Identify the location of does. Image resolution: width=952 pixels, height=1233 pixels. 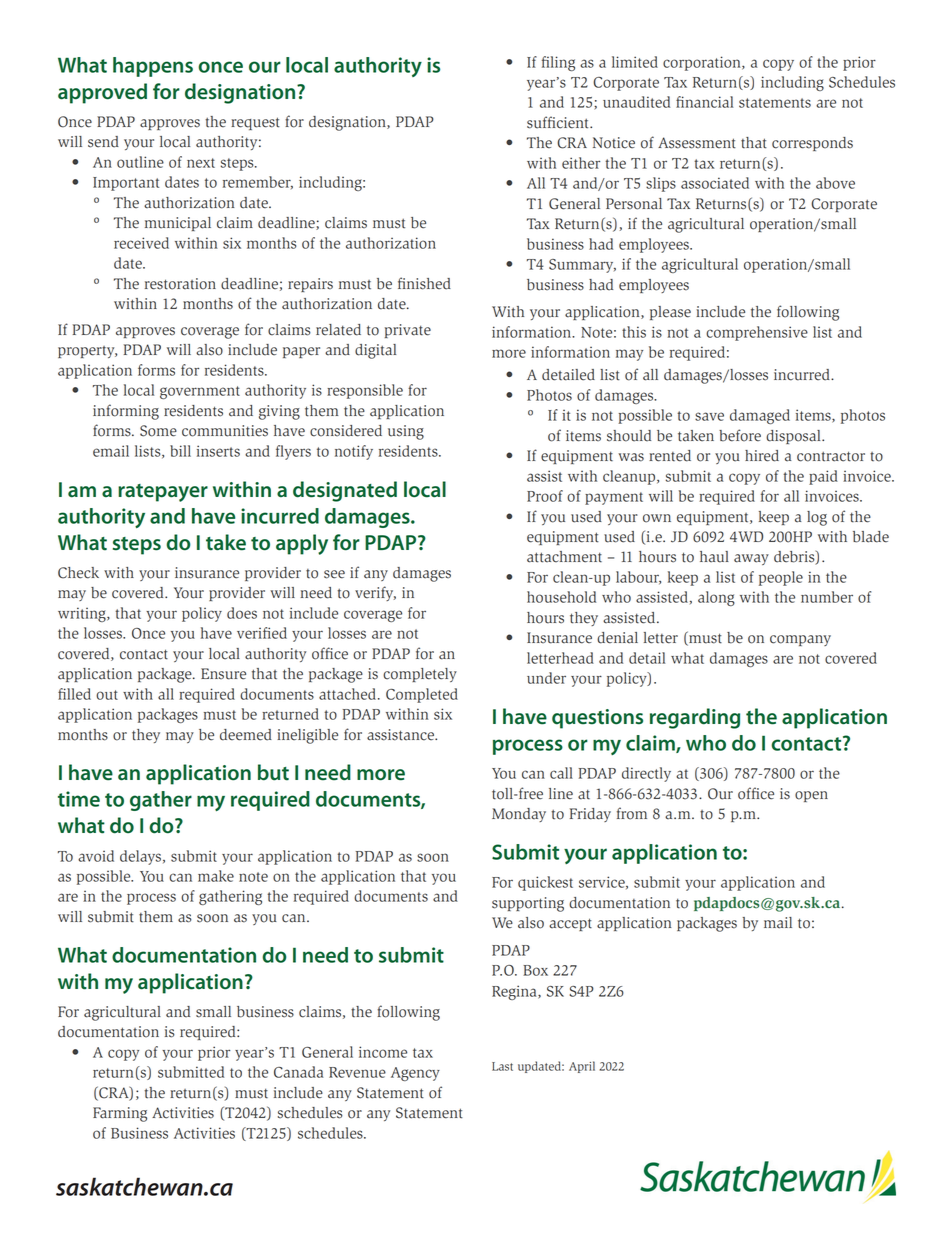
(242, 613).
